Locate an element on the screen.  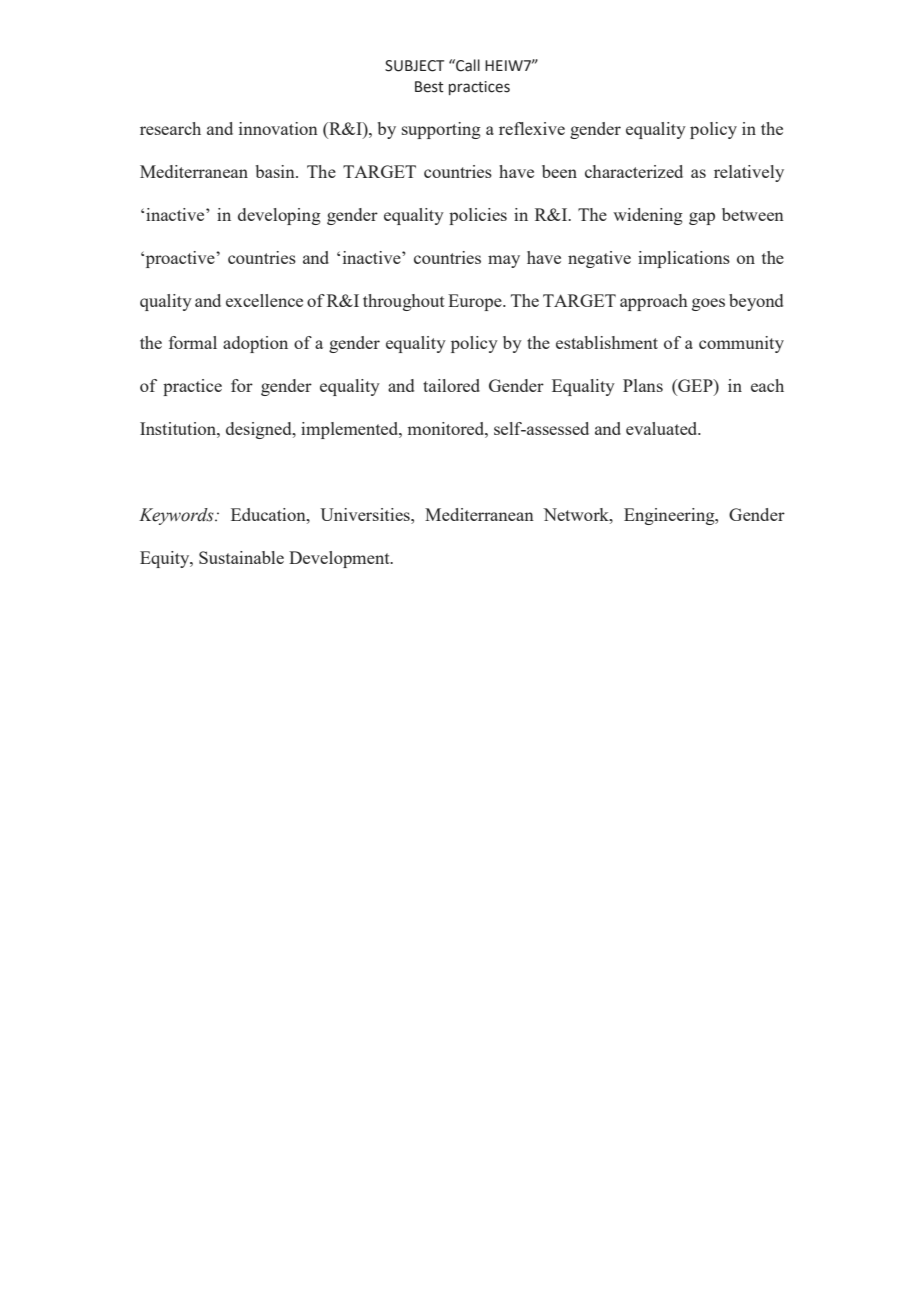
Best is located at coordinates (429, 87).
